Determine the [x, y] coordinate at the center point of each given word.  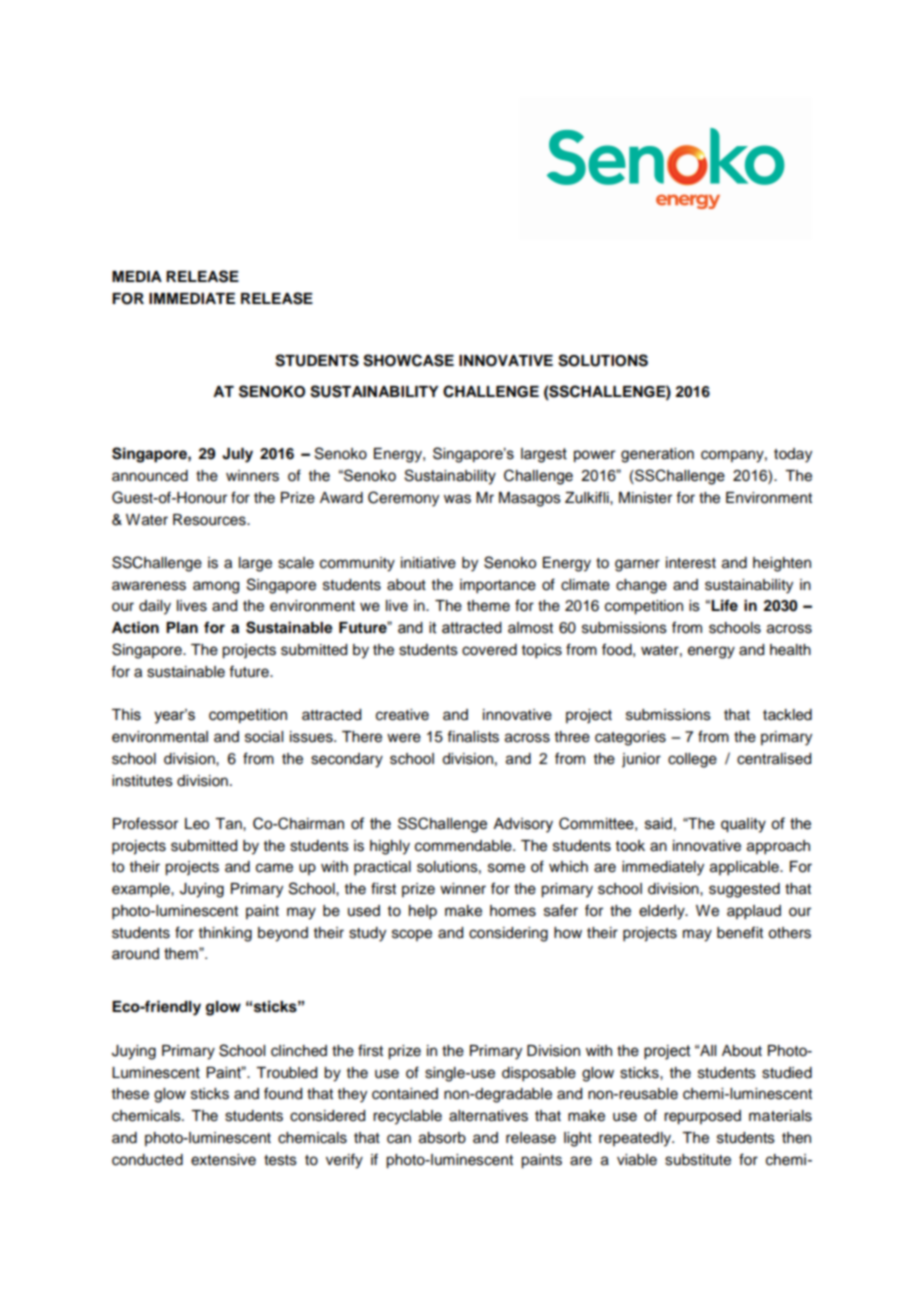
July [237, 455]
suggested [744, 890]
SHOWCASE [408, 360]
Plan [182, 628]
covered [489, 650]
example [142, 890]
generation [657, 455]
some [506, 868]
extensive [223, 1160]
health [790, 650]
